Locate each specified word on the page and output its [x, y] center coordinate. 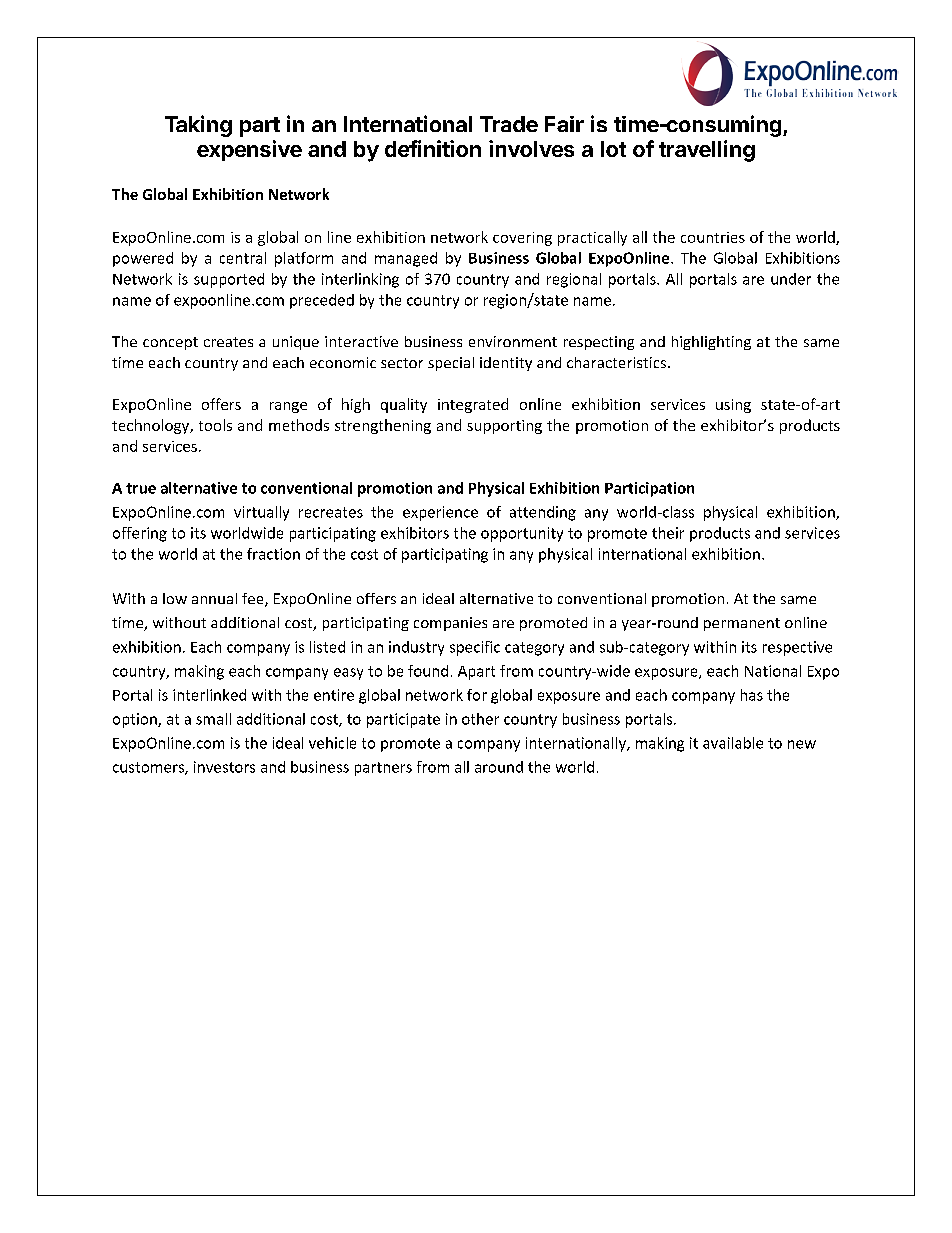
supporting [504, 427]
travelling [707, 151]
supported [229, 280]
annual [214, 598]
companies [450, 624]
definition [433, 148]
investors [224, 767]
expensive [249, 150]
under [791, 279]
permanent [742, 624]
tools [215, 425]
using [733, 406]
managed [406, 259]
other [480, 719]
